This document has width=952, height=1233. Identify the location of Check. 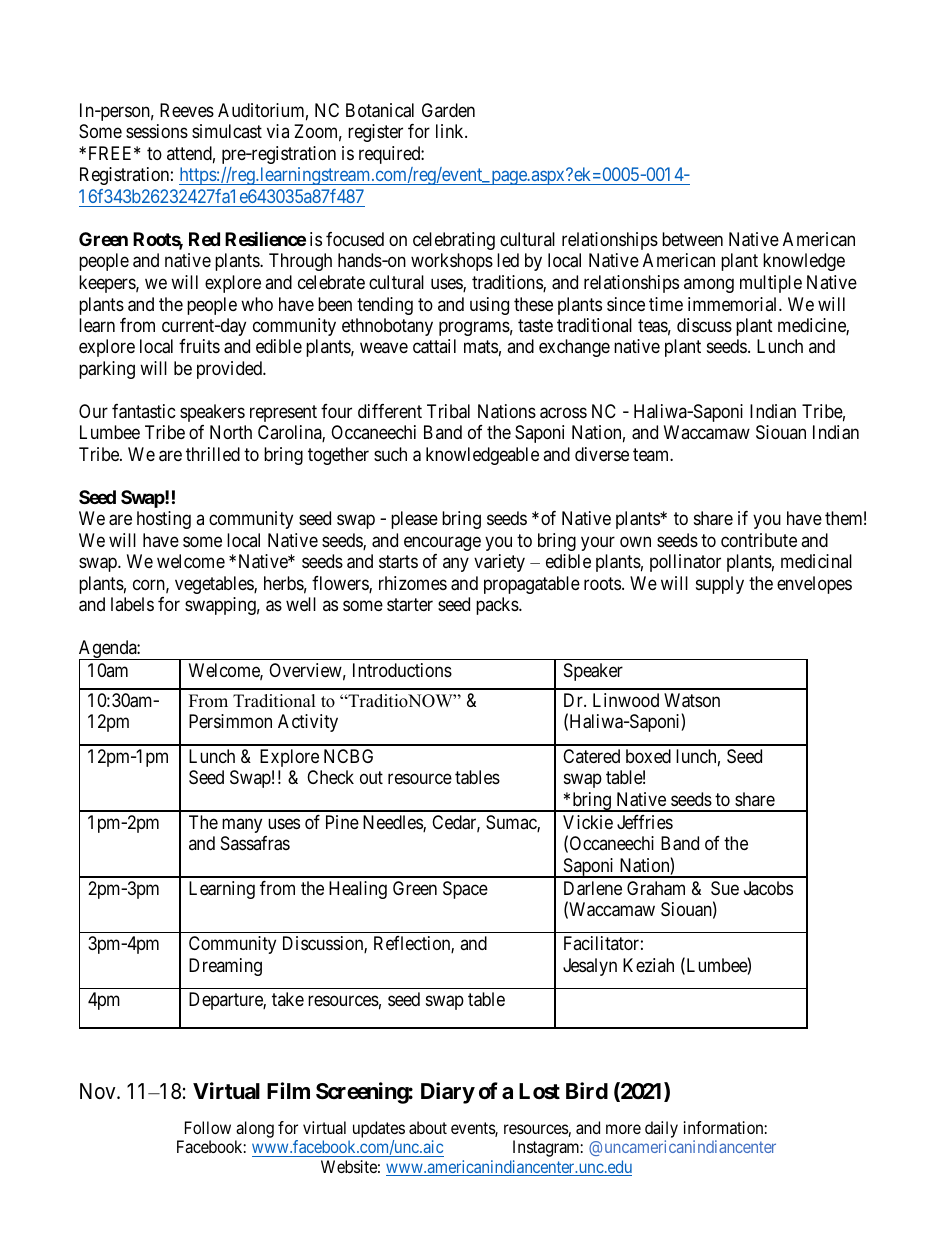
(330, 777).
